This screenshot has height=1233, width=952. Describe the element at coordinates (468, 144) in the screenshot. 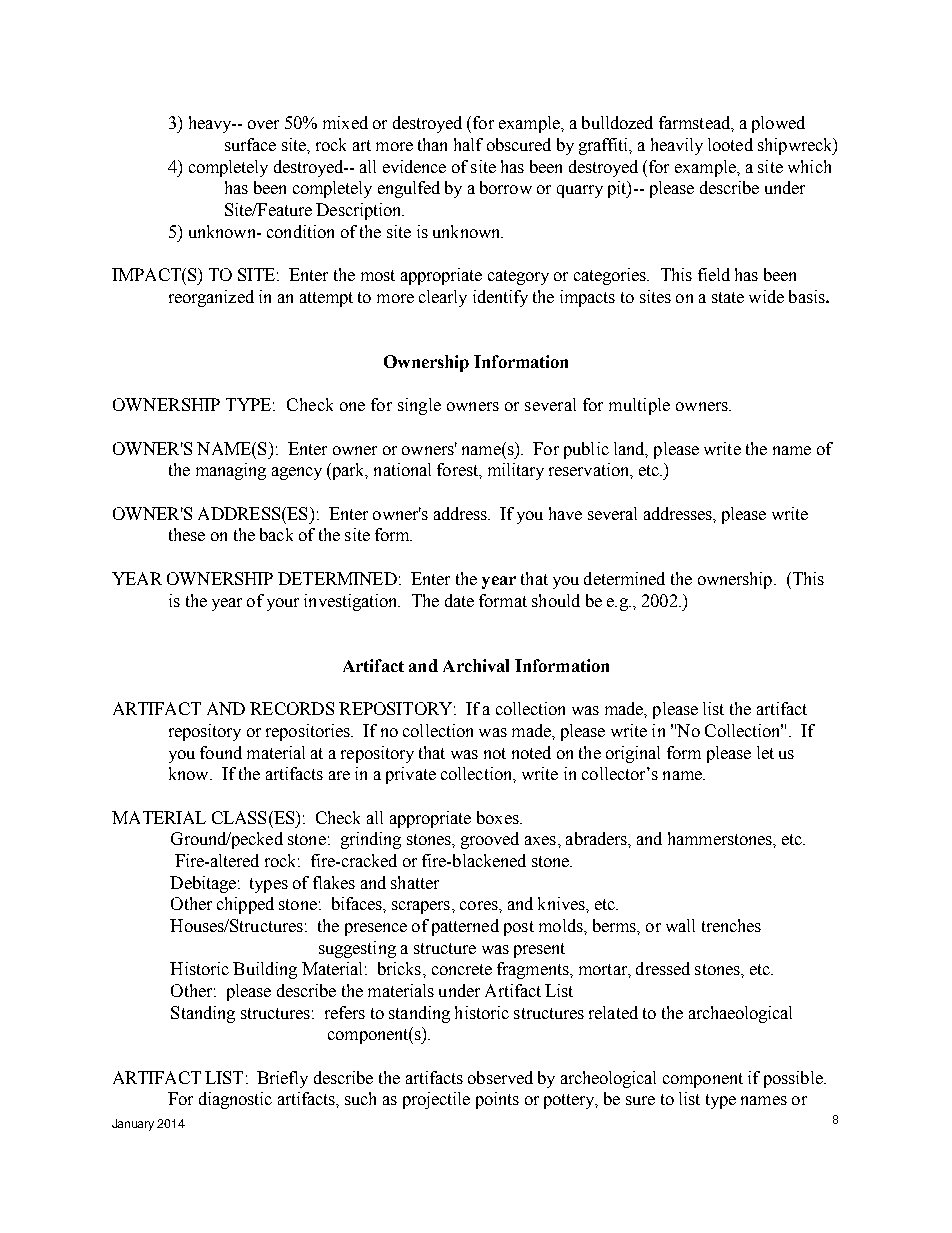

I see `half` at that location.
